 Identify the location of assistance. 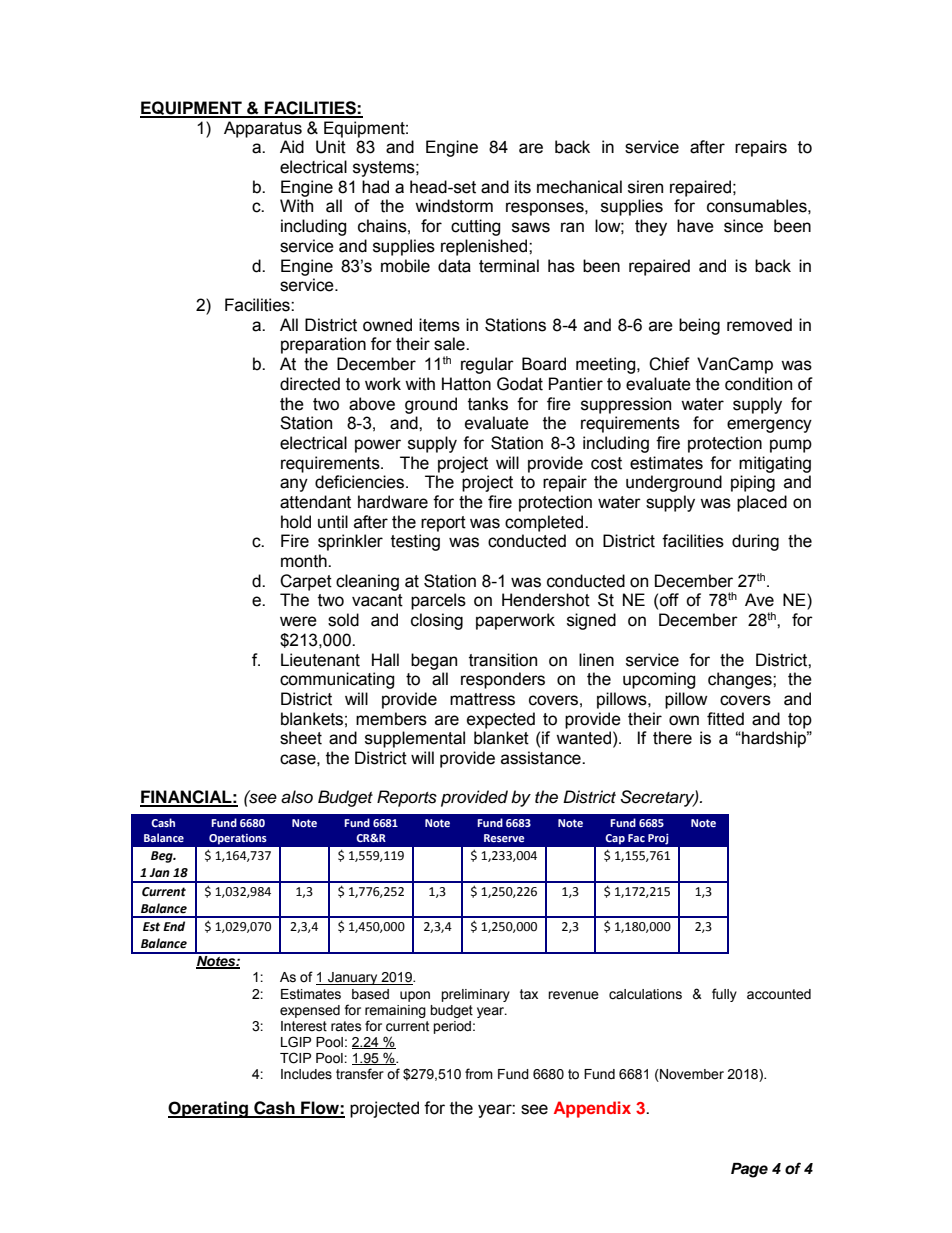
(542, 758).
